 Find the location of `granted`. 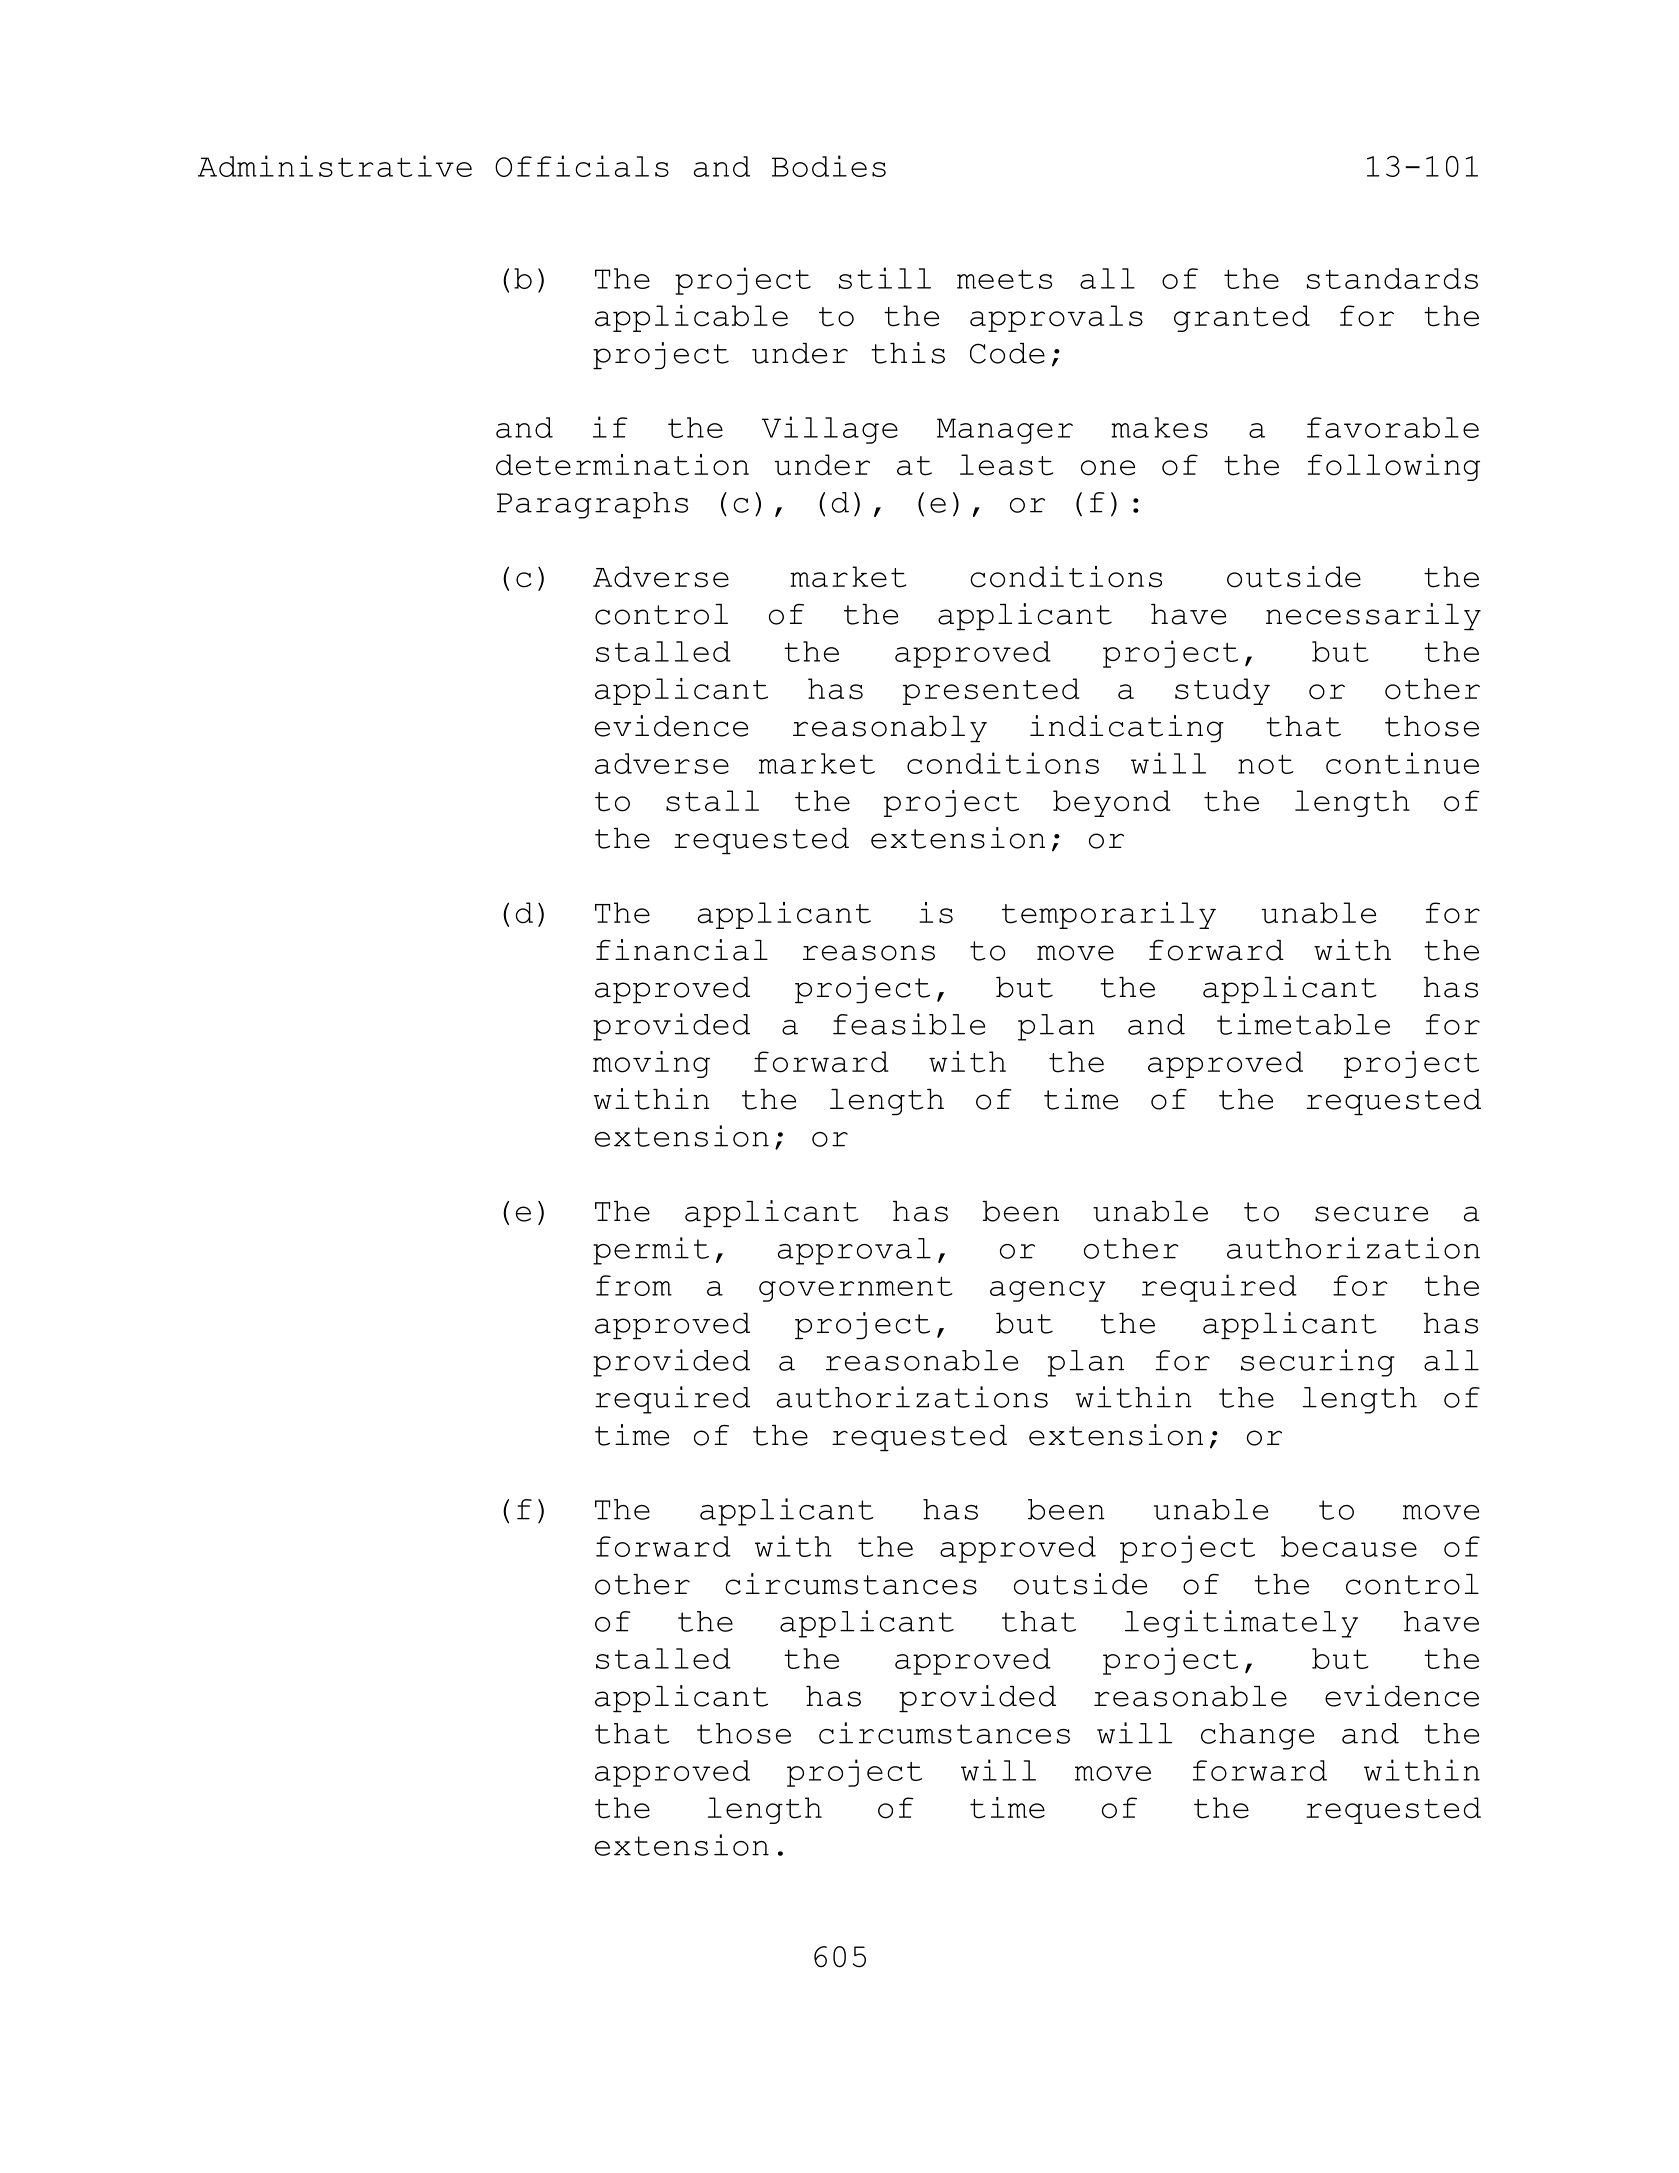

granted is located at coordinates (1242, 318).
